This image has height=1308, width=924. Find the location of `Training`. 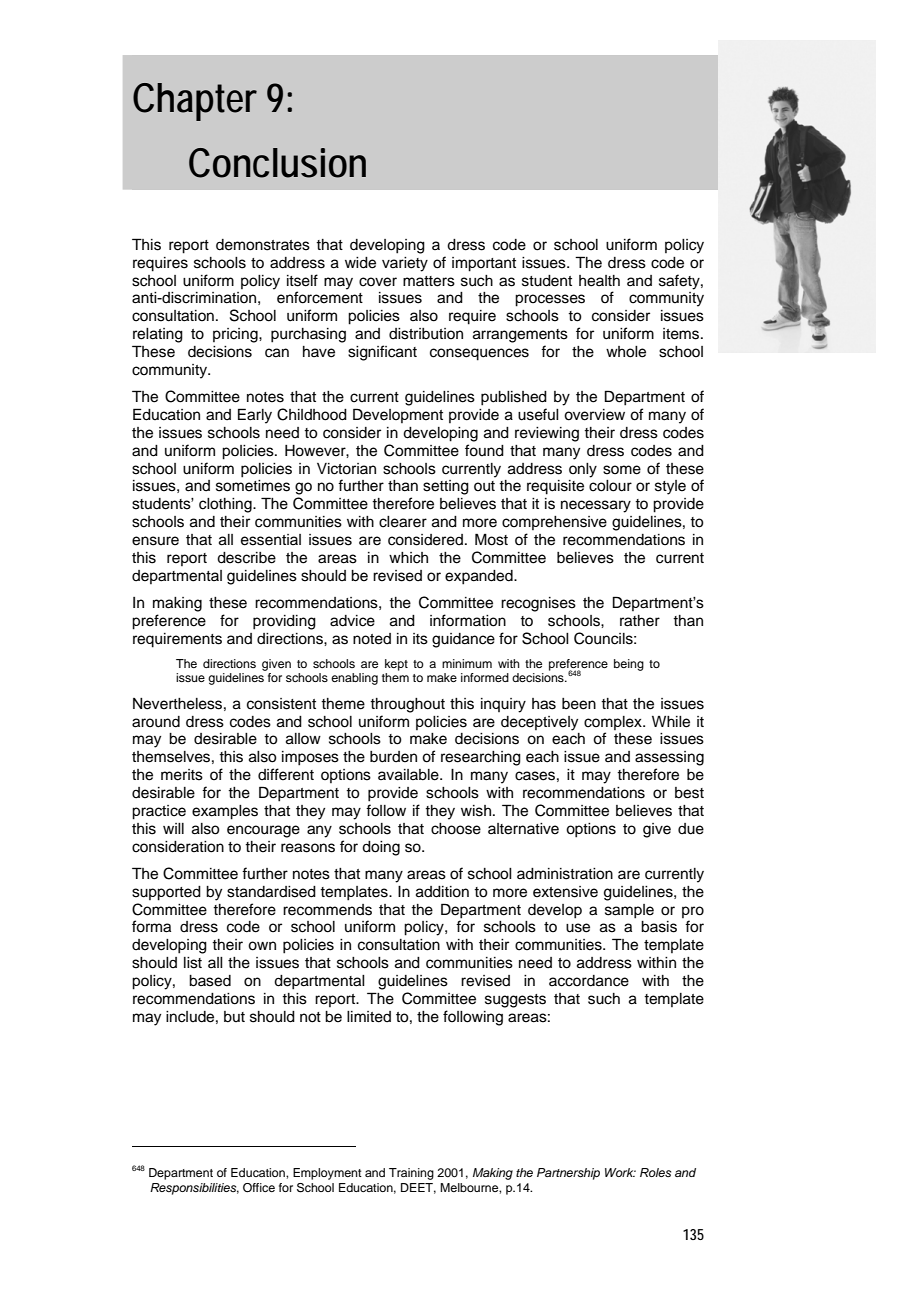

Training is located at coordinates (411, 1174).
